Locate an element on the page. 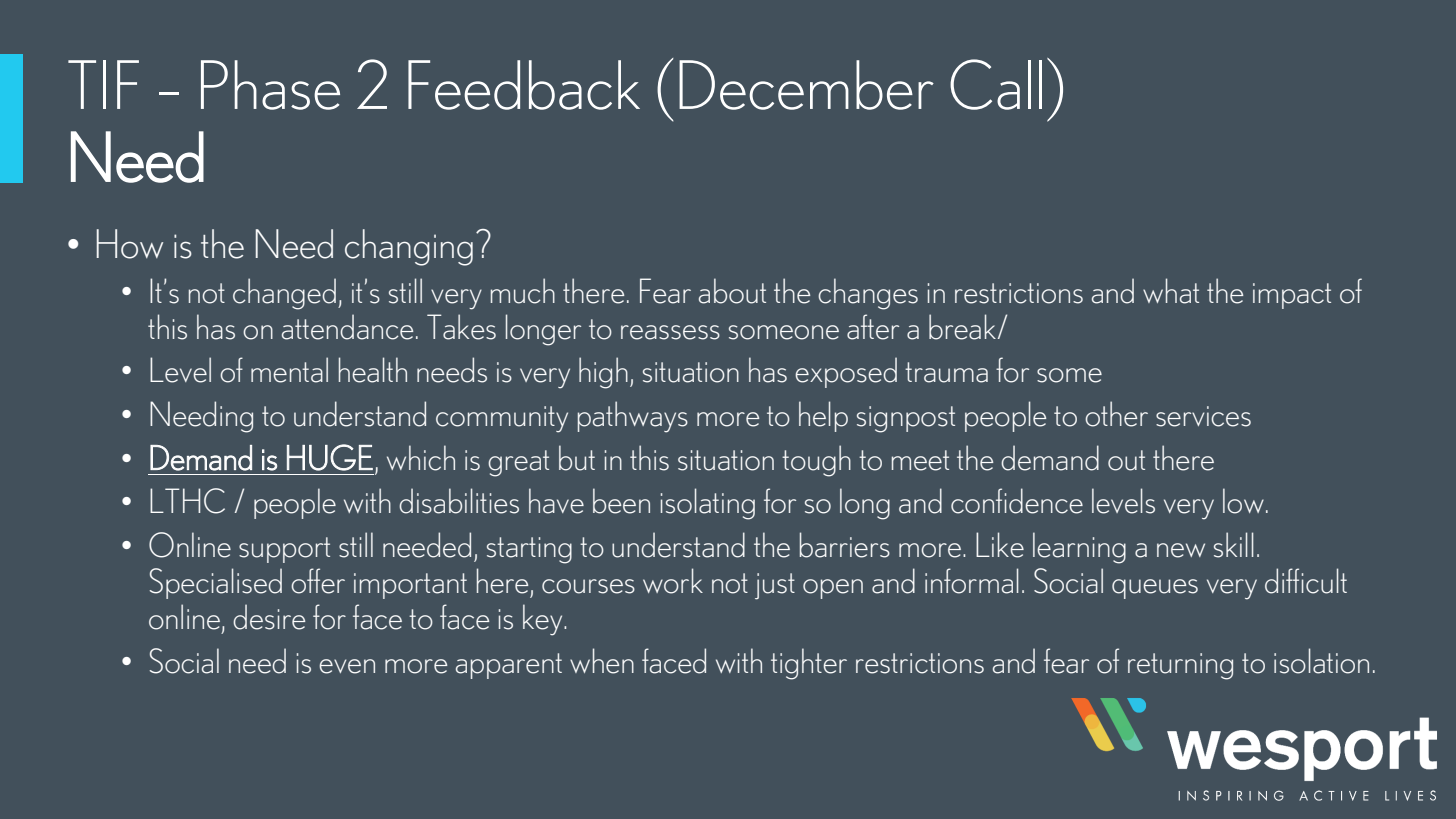 This image has height=819, width=1456. Call is located at coordinates (996, 84).
